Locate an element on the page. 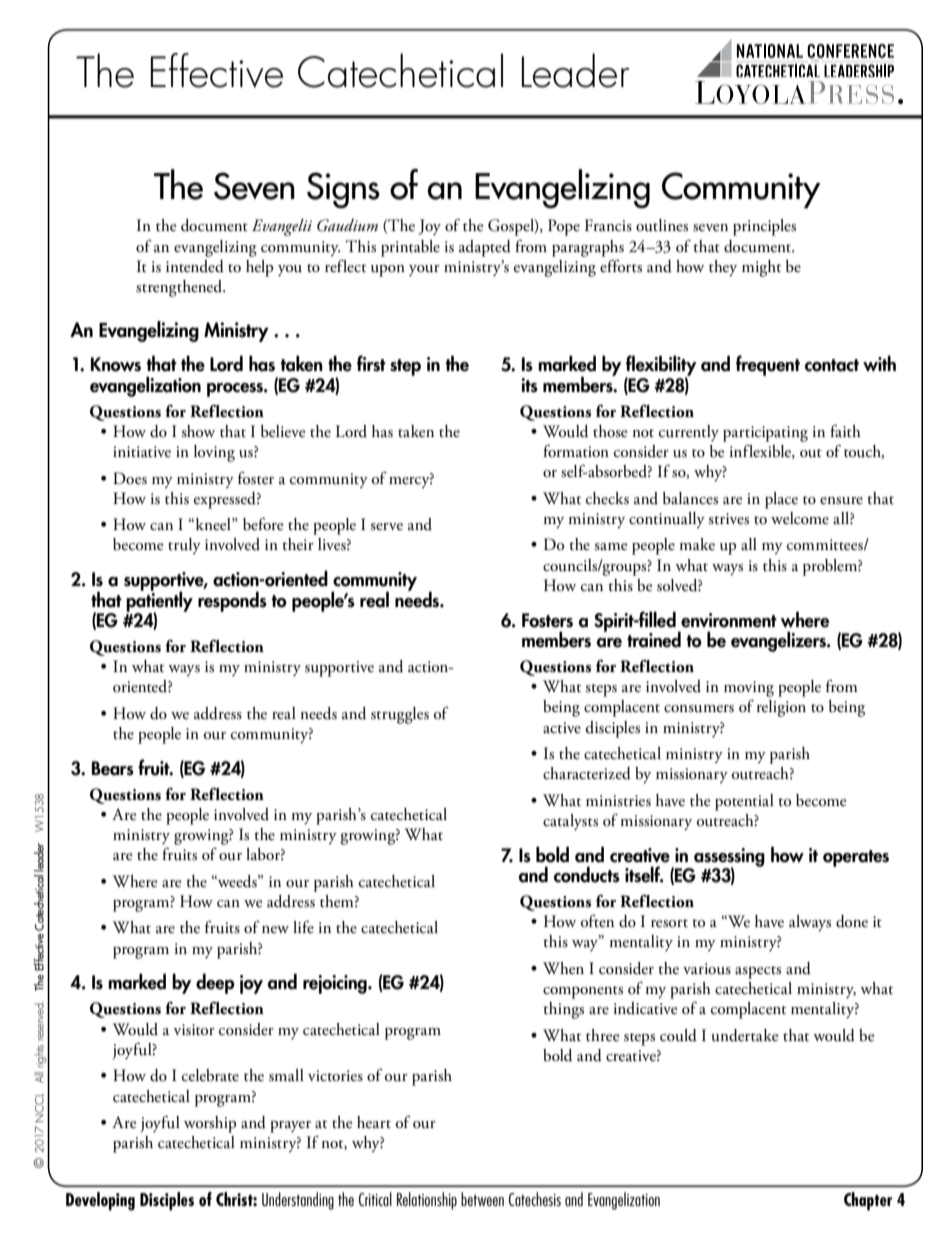 The image size is (952, 1233). intended is located at coordinates (195, 266).
